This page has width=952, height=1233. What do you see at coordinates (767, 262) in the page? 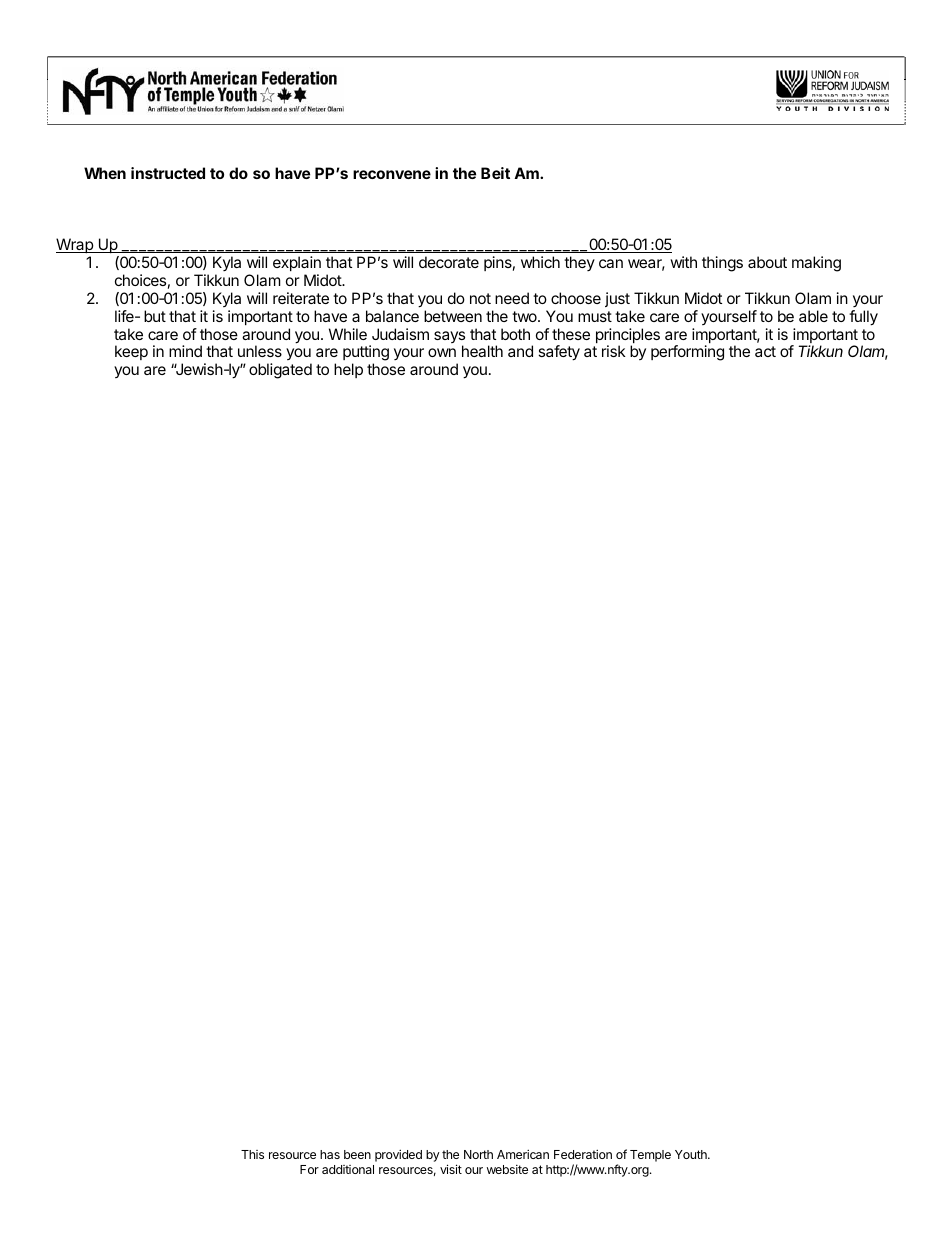
I see `about` at bounding box center [767, 262].
